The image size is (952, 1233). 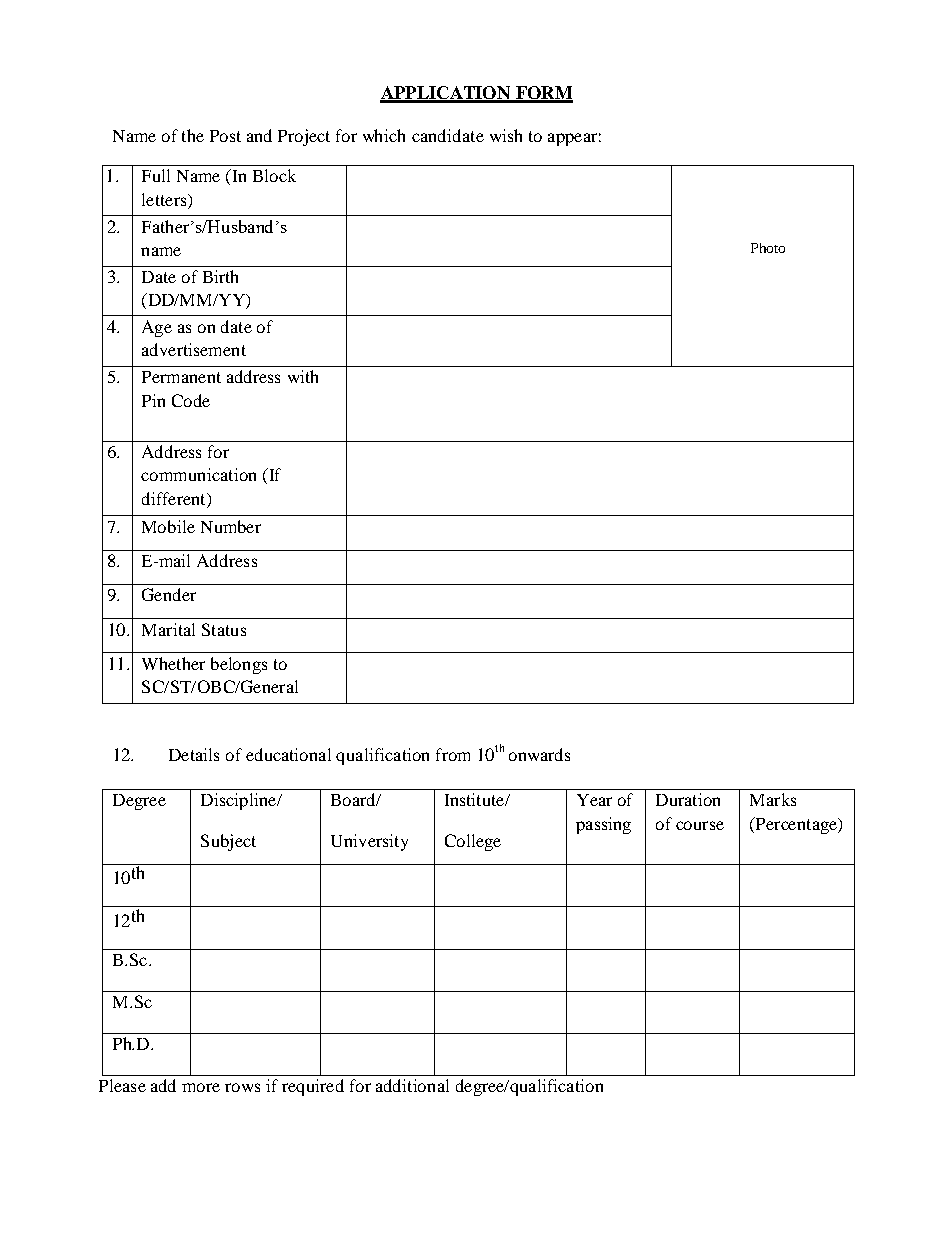 I want to click on with, so click(x=303, y=376).
